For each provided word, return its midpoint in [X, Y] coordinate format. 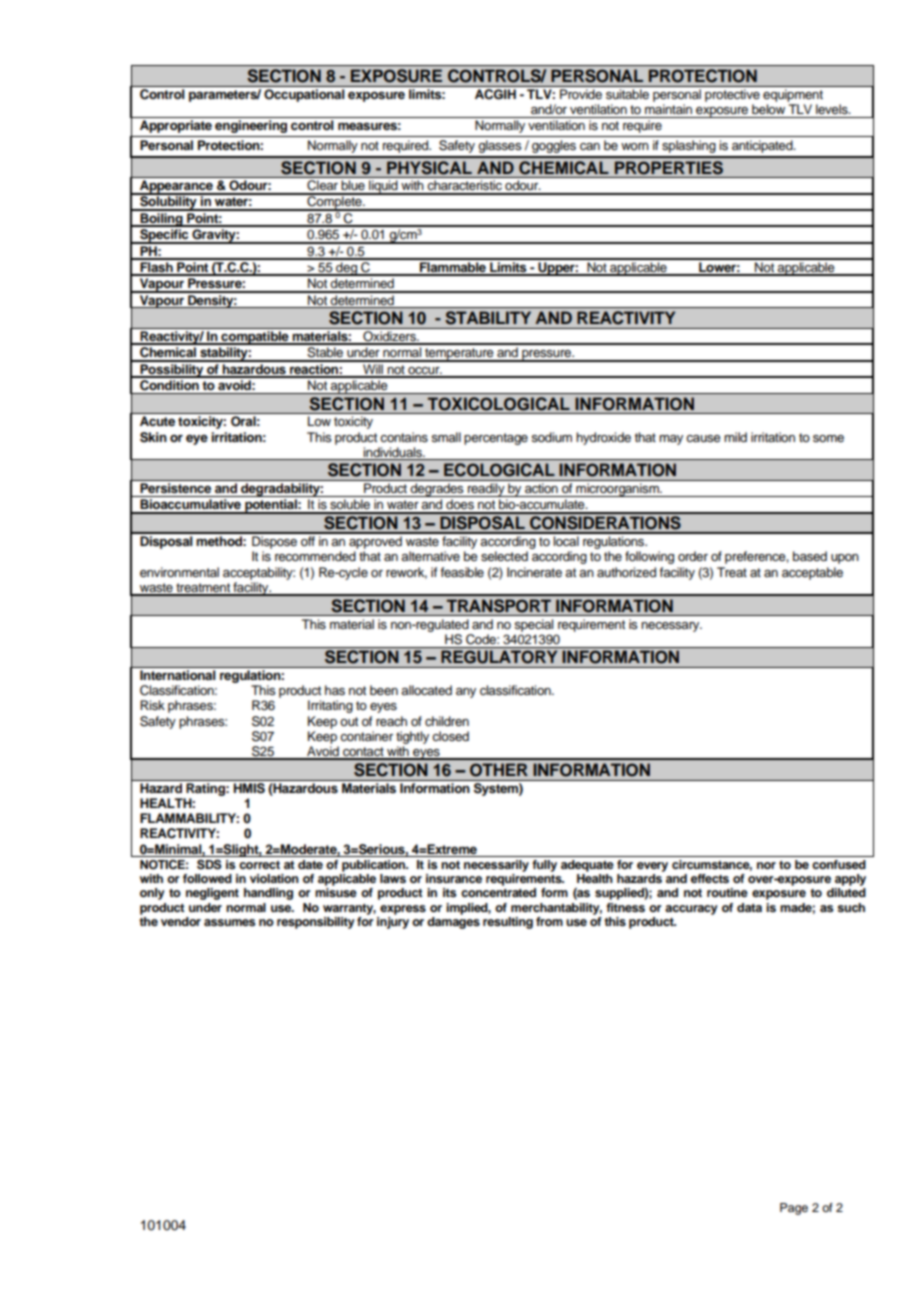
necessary [671, 627]
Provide [581, 94]
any [466, 693]
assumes [230, 922]
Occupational [304, 95]
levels [833, 109]
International [177, 675]
